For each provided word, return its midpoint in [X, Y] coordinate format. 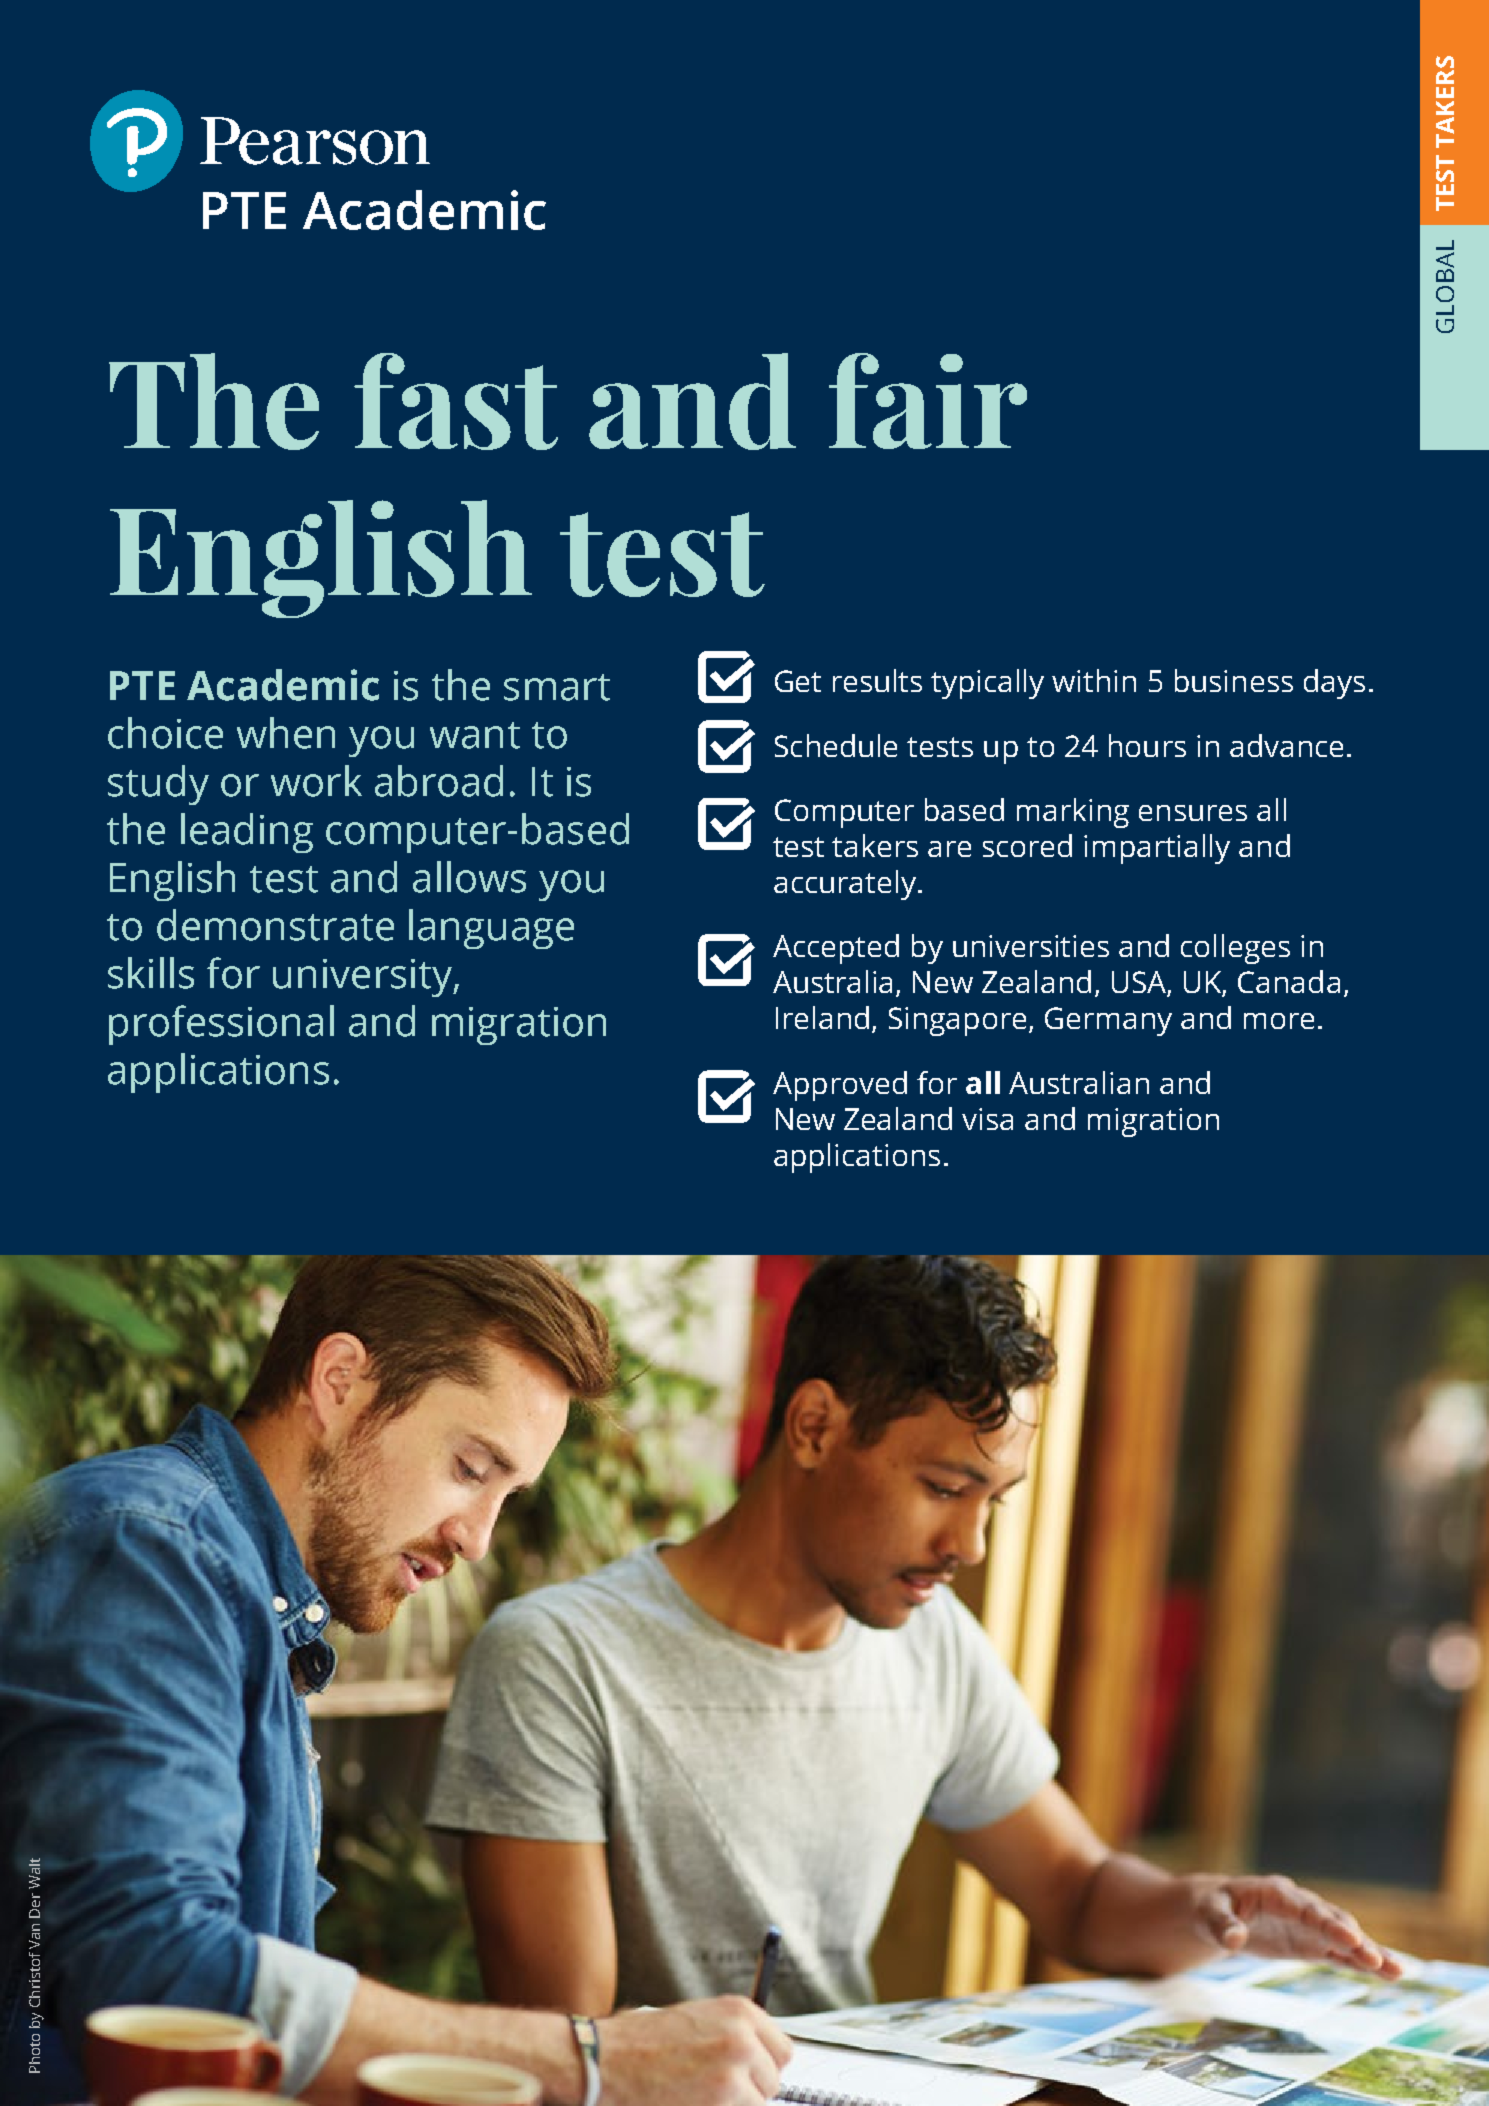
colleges [1235, 949]
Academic [283, 685]
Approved [840, 1086]
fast [456, 401]
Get [798, 681]
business [1234, 680]
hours [1147, 745]
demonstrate [275, 925]
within [1094, 680]
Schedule [836, 745]
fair [928, 401]
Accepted [836, 949]
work [316, 781]
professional [221, 1025]
